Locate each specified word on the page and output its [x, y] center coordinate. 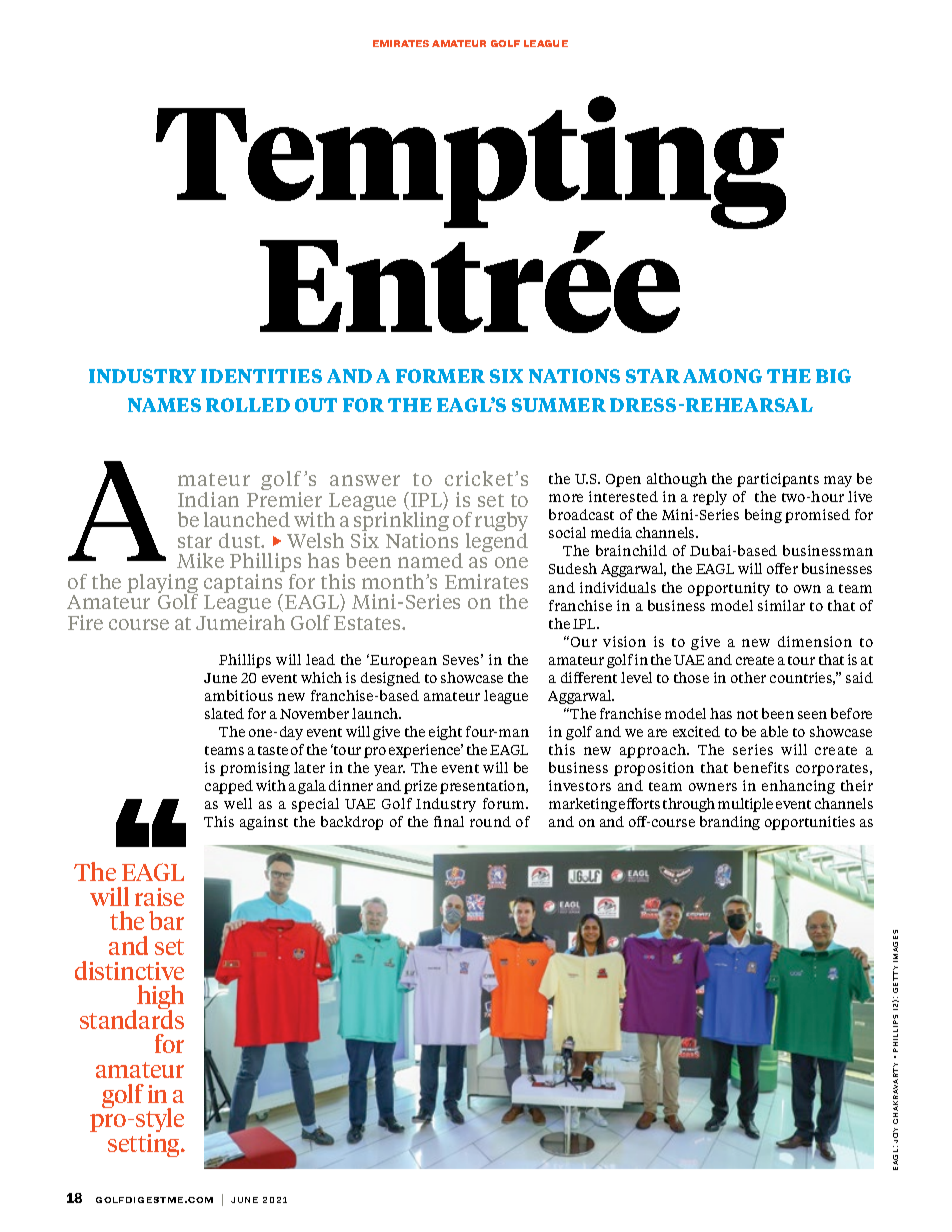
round [490, 821]
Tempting [471, 164]
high [159, 999]
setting [145, 1144]
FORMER [440, 376]
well [238, 803]
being [763, 516]
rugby [501, 523]
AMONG [722, 376]
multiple [745, 805]
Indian [208, 499]
